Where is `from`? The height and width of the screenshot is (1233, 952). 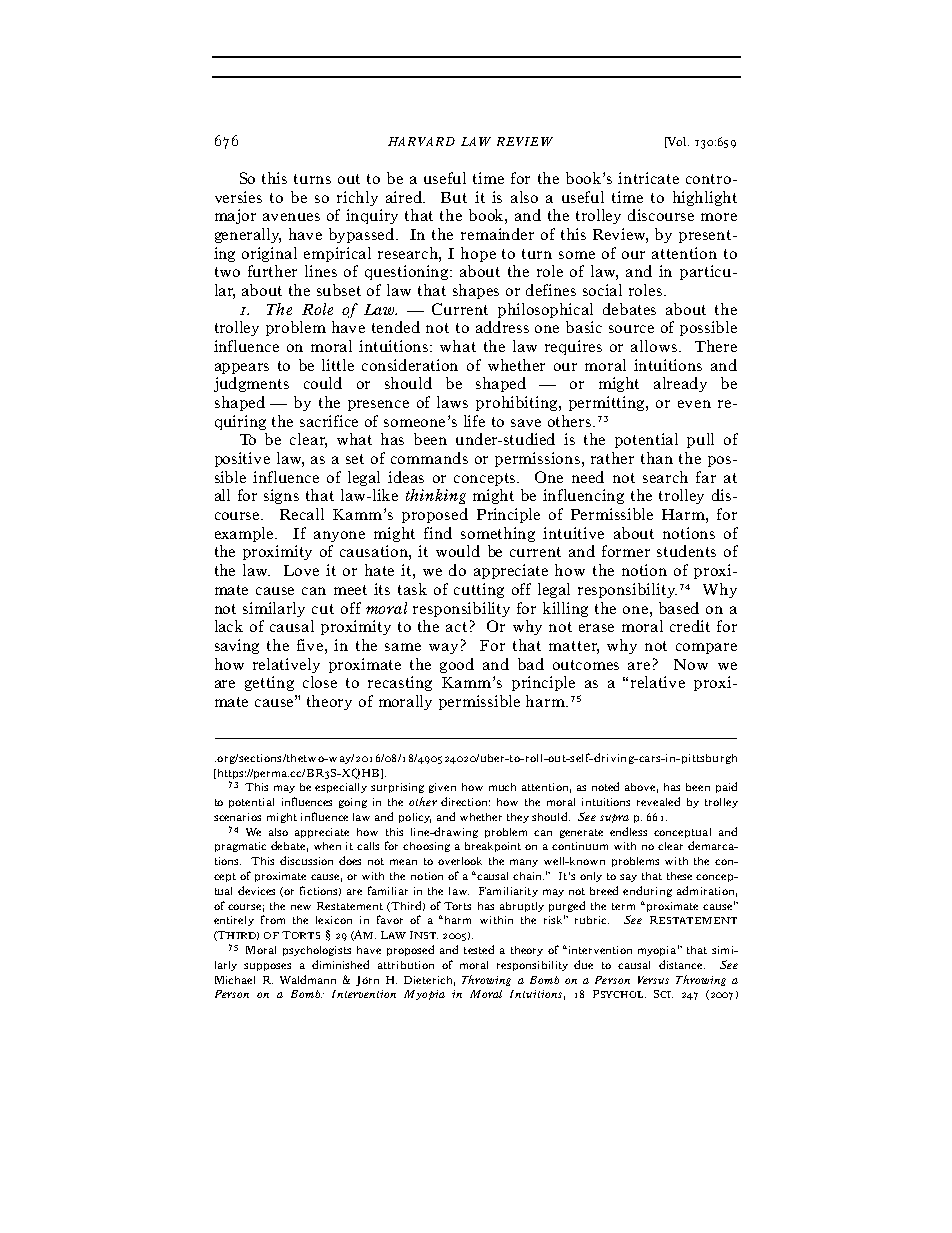 from is located at coordinates (273, 919).
